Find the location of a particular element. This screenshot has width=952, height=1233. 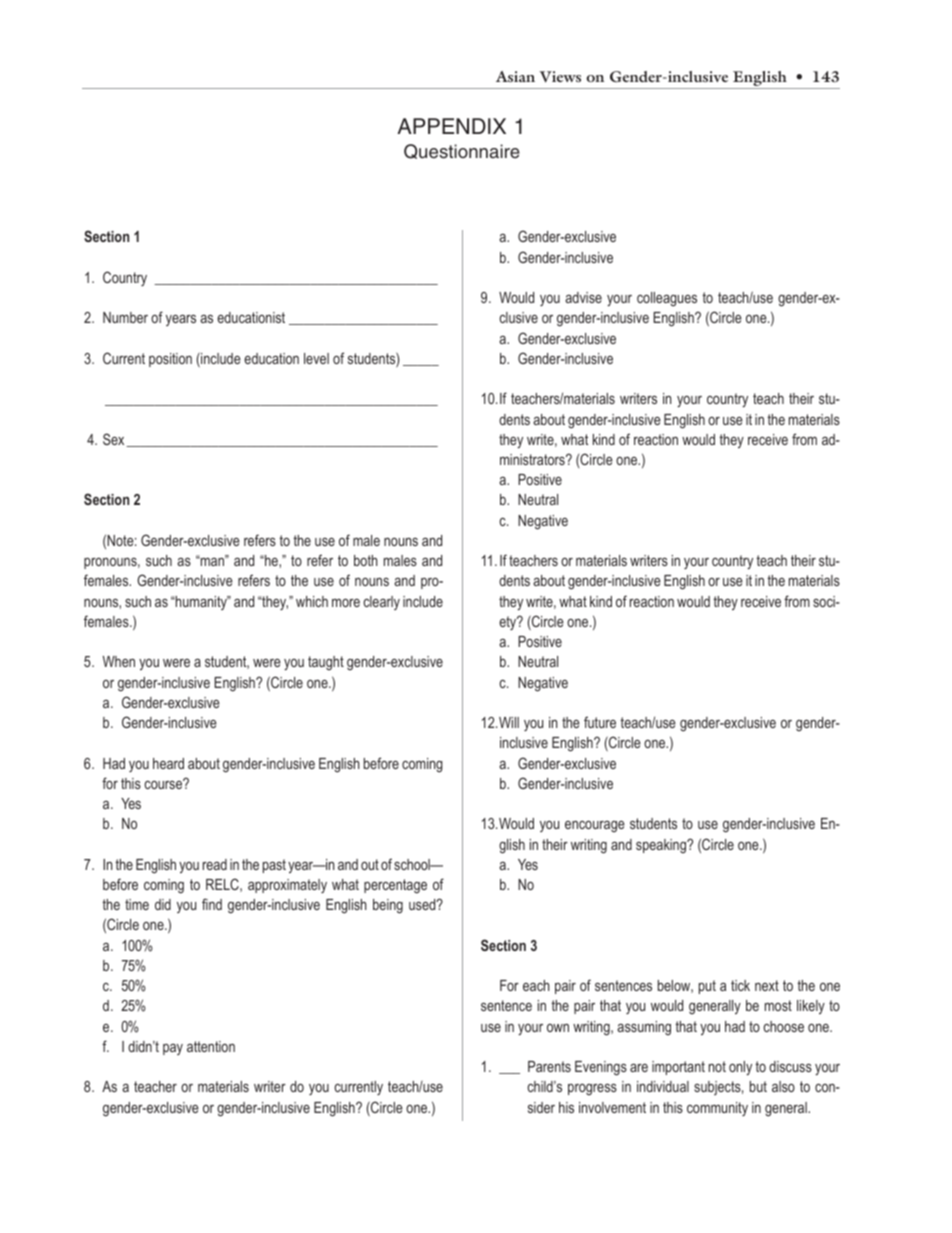

attention is located at coordinates (211, 1046).
